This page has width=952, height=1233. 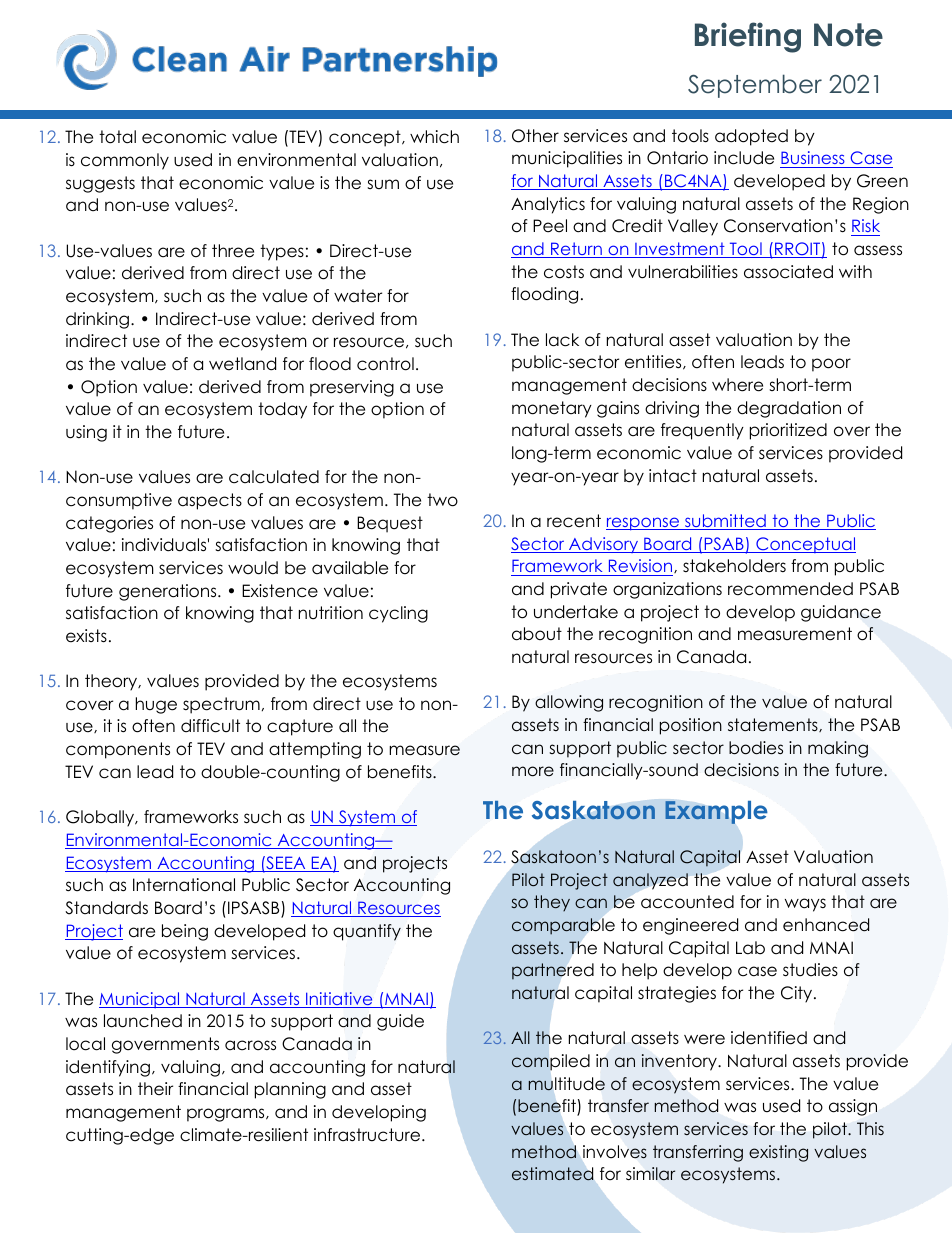 I want to click on Other, so click(x=535, y=136).
